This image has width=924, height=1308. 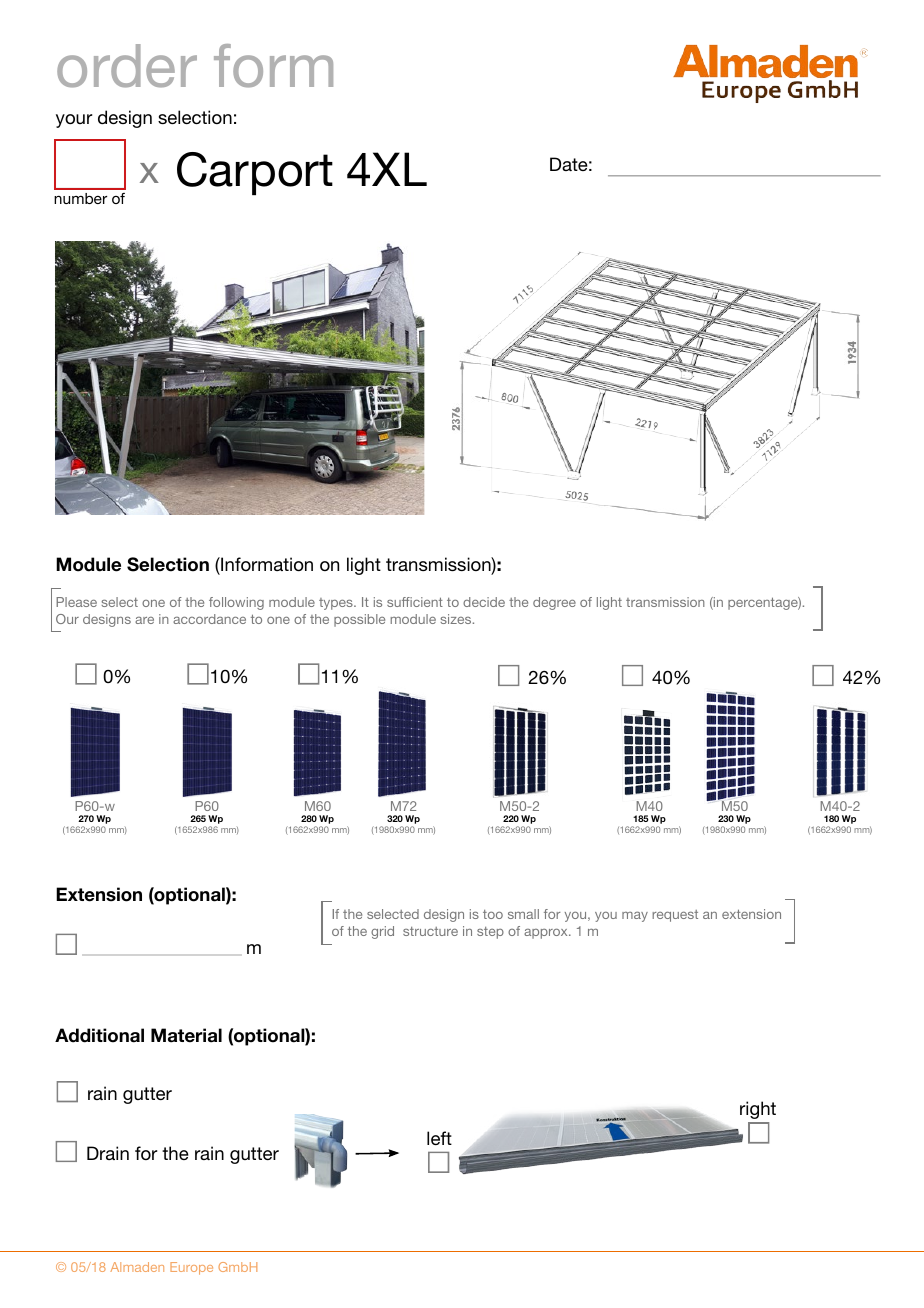 What do you see at coordinates (144, 620) in the image?
I see `are` at bounding box center [144, 620].
